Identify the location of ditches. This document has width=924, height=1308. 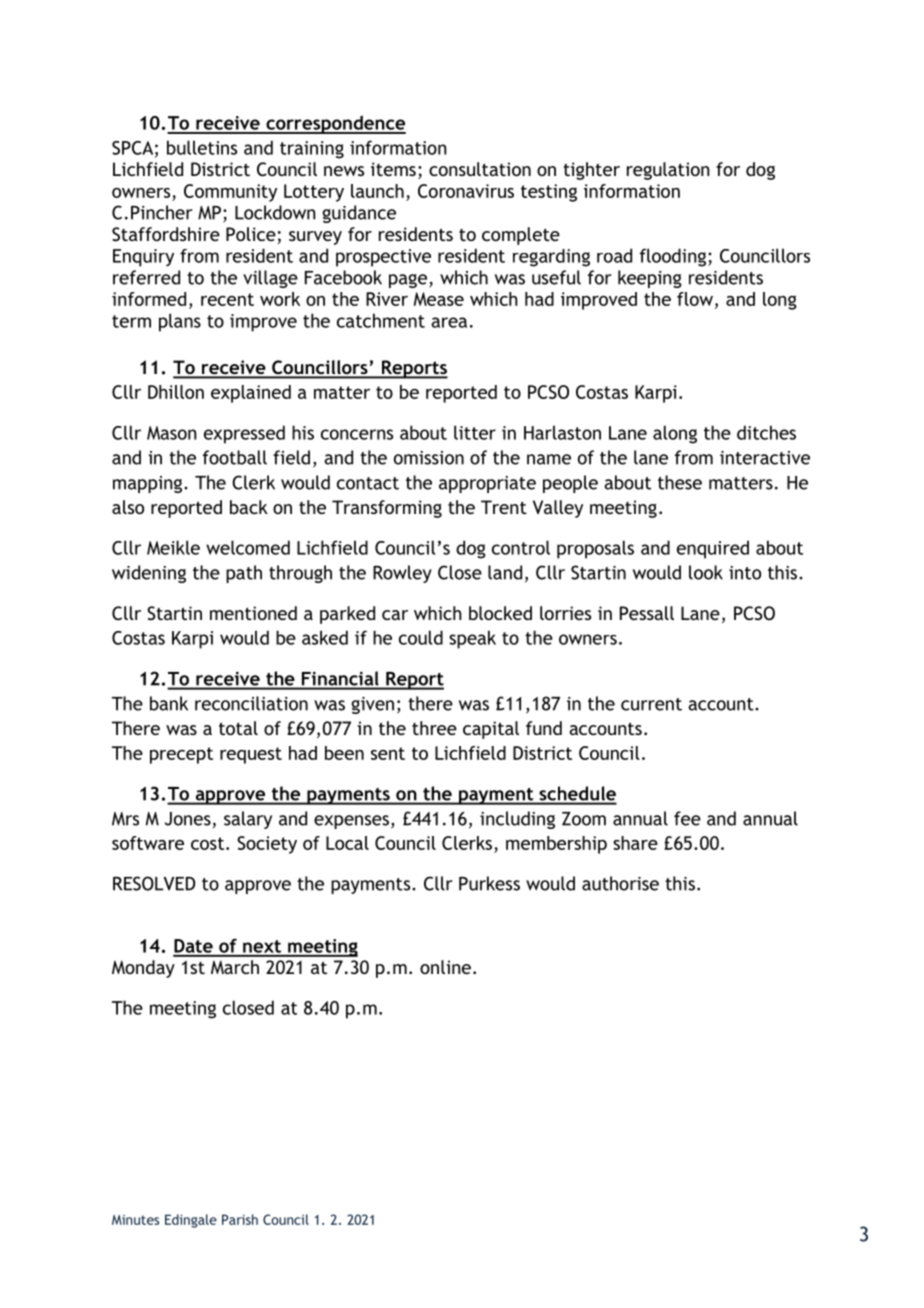
(766, 432).
